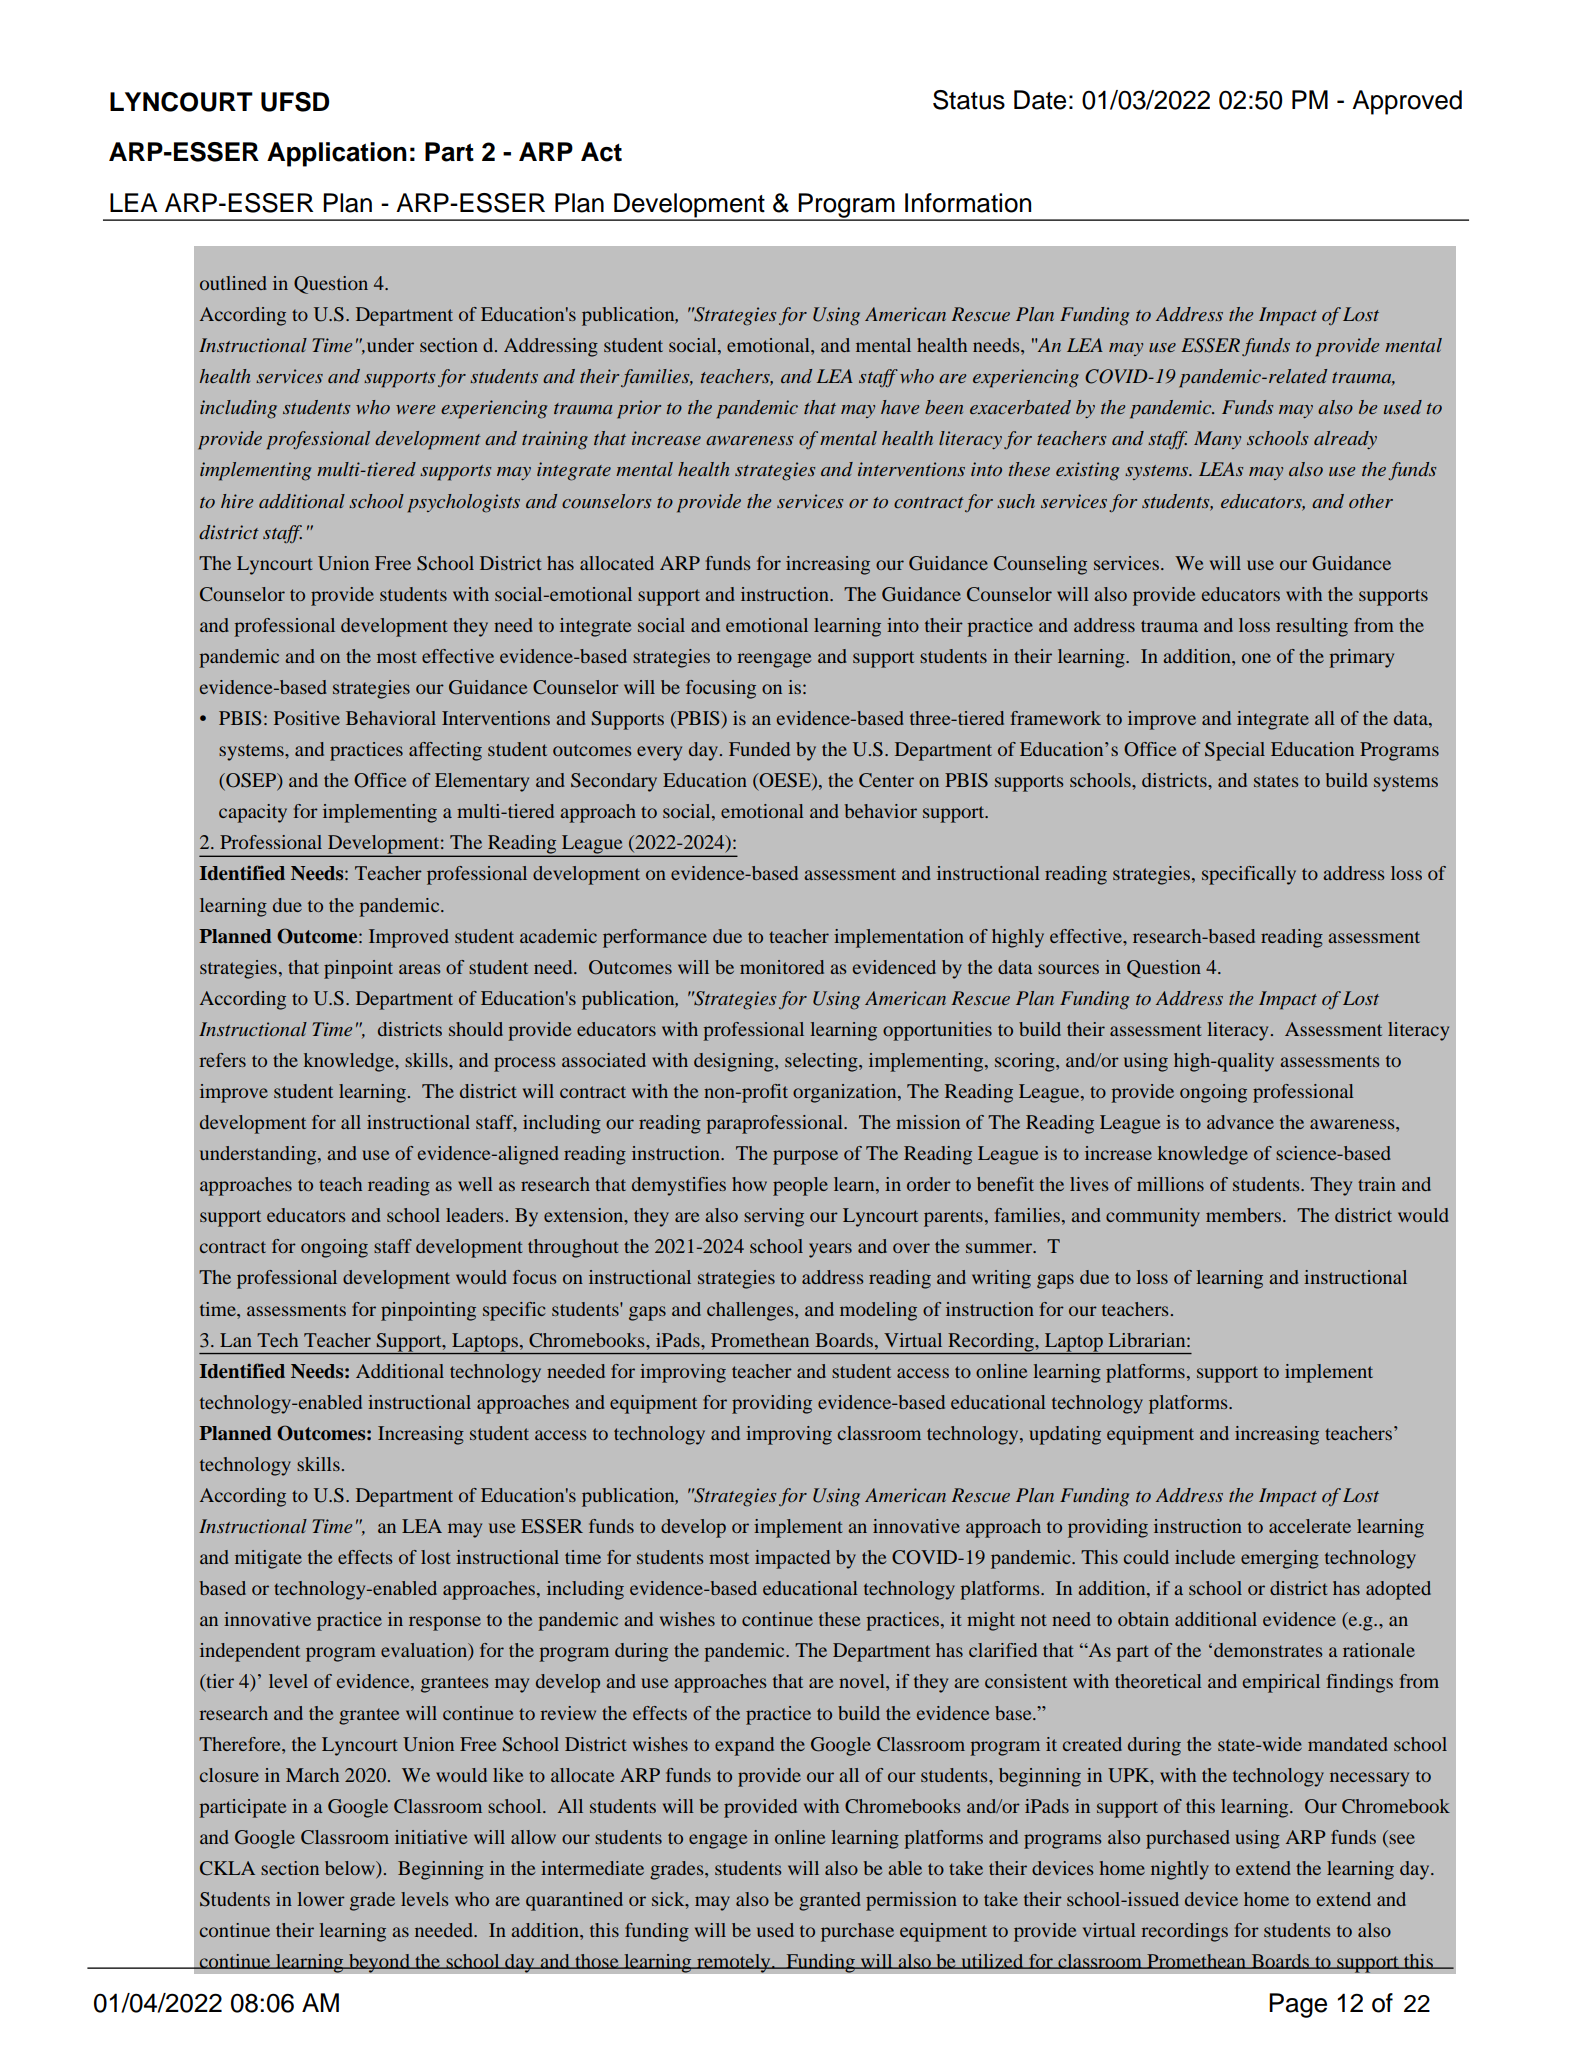 This document has height=2051, width=1585. What do you see at coordinates (379, 1963) in the document?
I see `beyond` at bounding box center [379, 1963].
